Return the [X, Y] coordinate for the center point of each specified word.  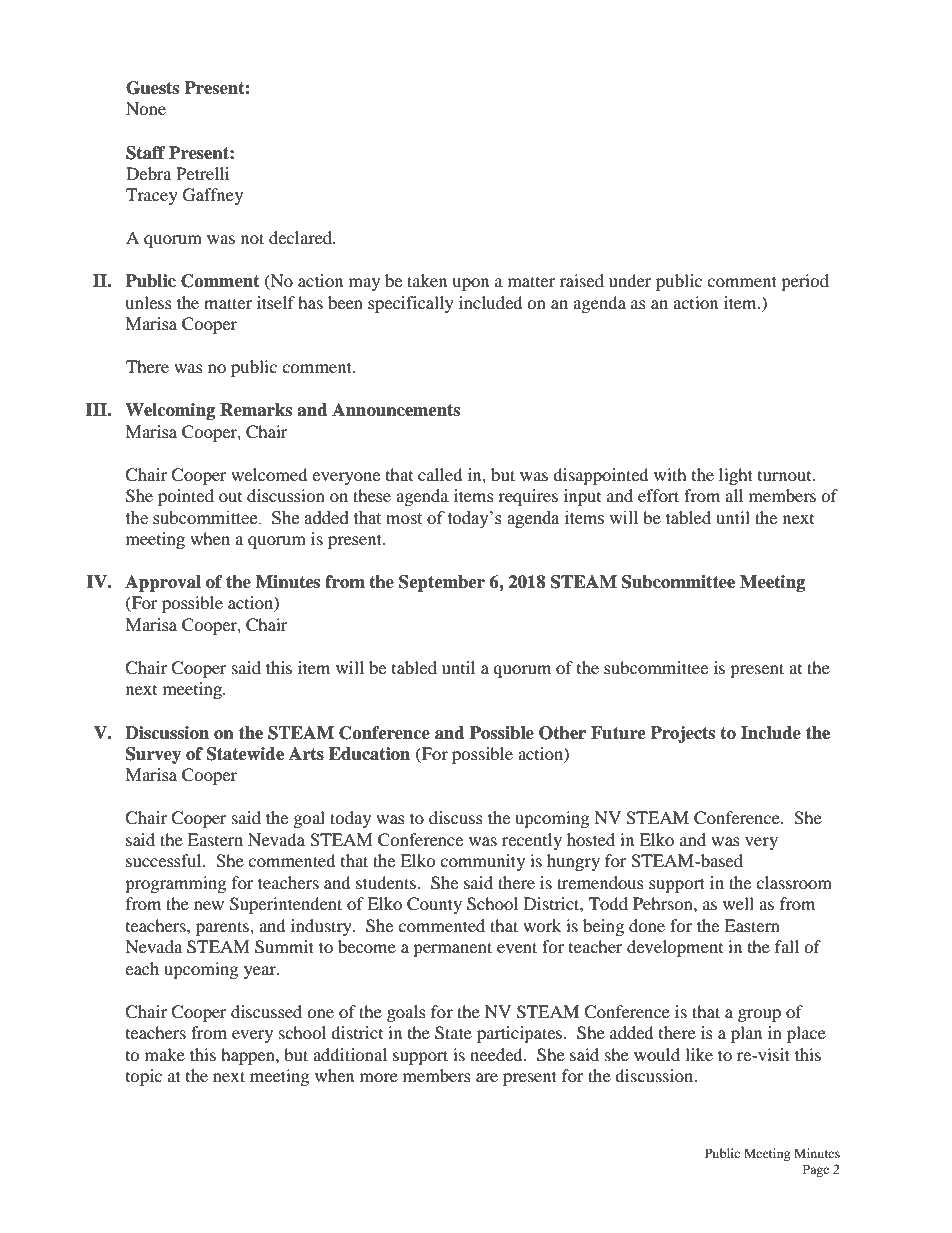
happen [249, 1056]
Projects [682, 734]
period [805, 282]
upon [470, 284]
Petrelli [202, 173]
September [442, 583]
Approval [163, 583]
